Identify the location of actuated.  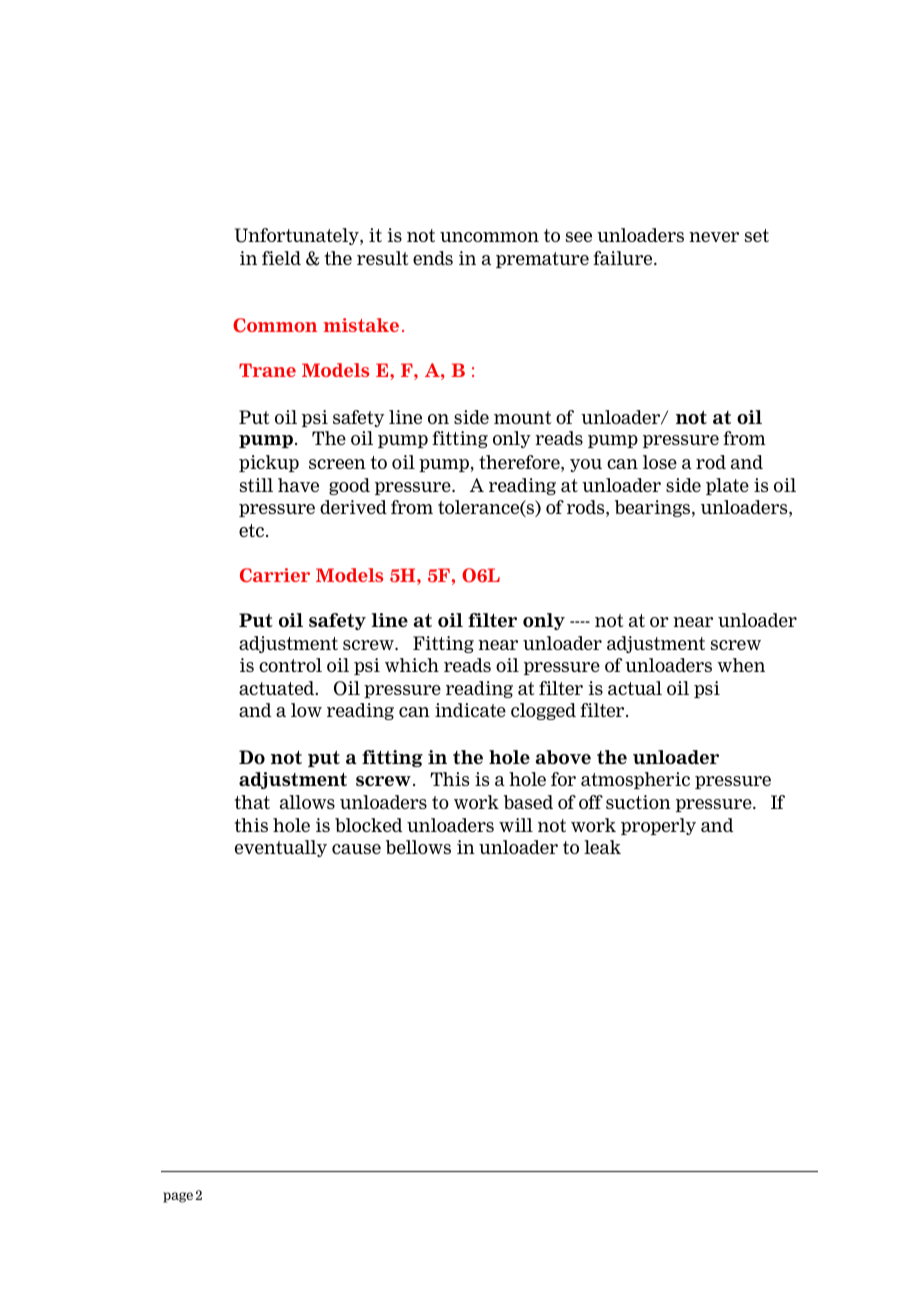
(278, 688).
